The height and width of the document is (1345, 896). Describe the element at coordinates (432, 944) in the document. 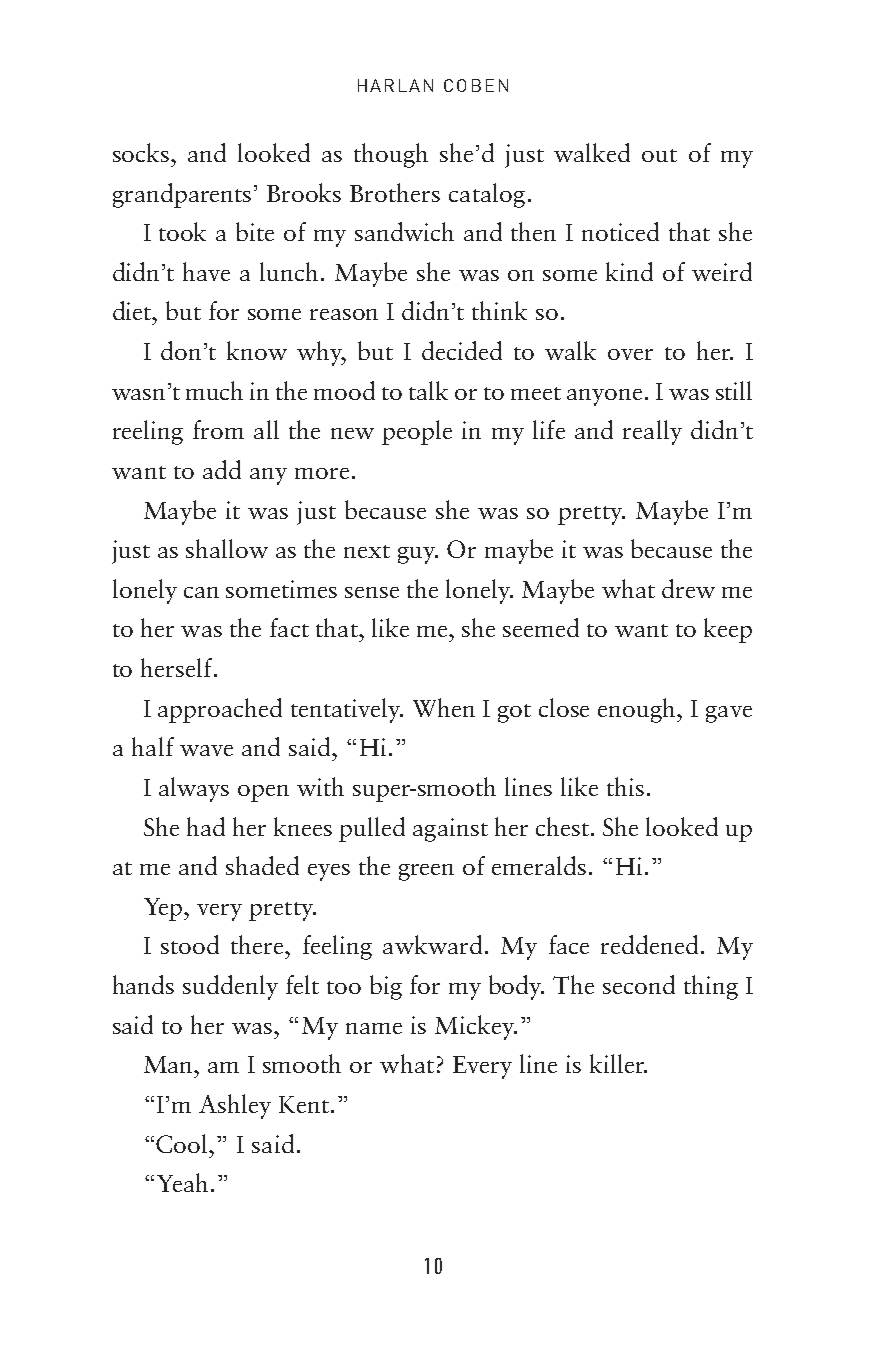

I see `awkward` at that location.
